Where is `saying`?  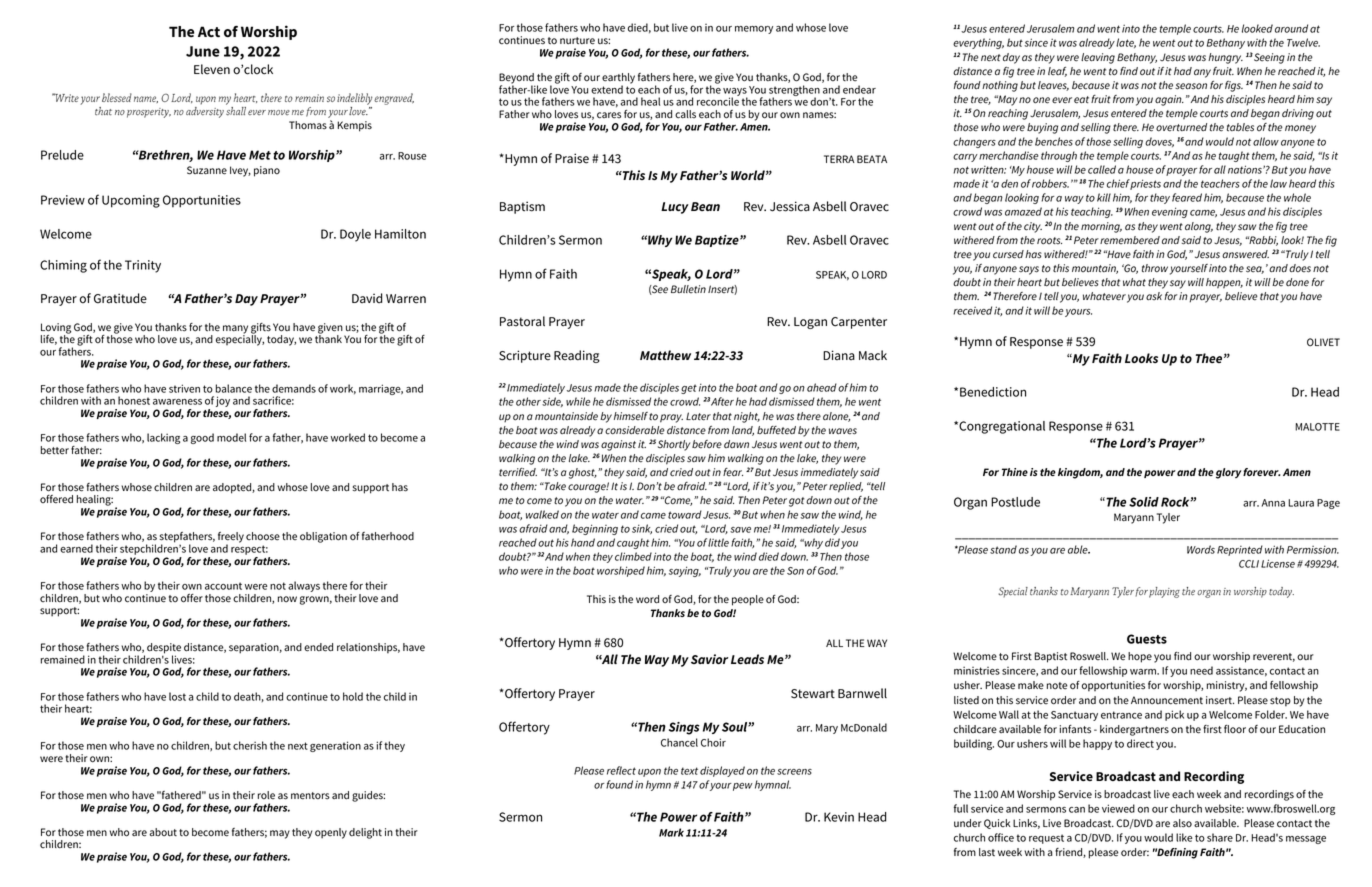 saying is located at coordinates (685, 571).
